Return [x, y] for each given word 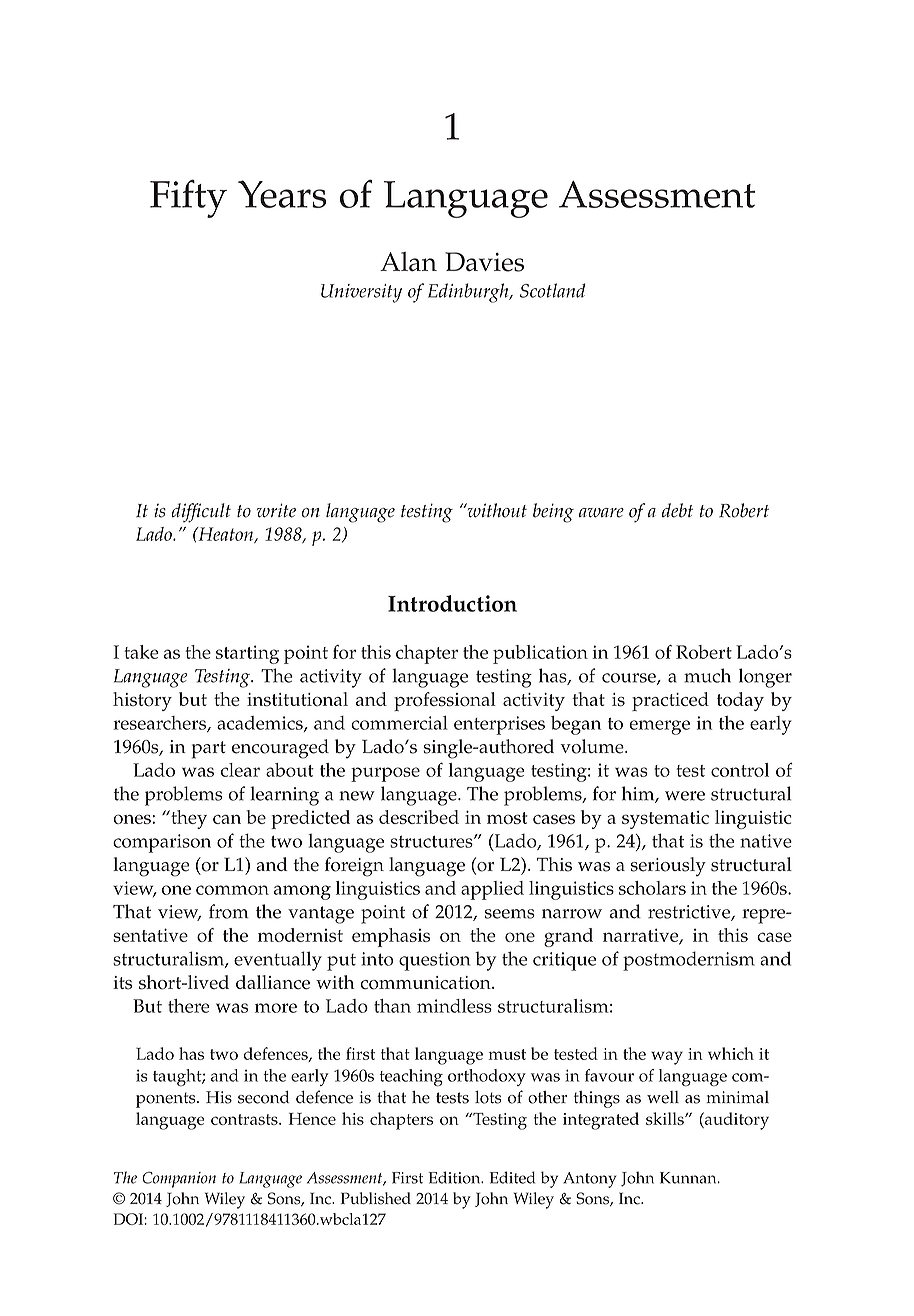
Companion [179, 1180]
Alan [408, 261]
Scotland [552, 290]
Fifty [188, 198]
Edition [455, 1177]
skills [666, 1118]
